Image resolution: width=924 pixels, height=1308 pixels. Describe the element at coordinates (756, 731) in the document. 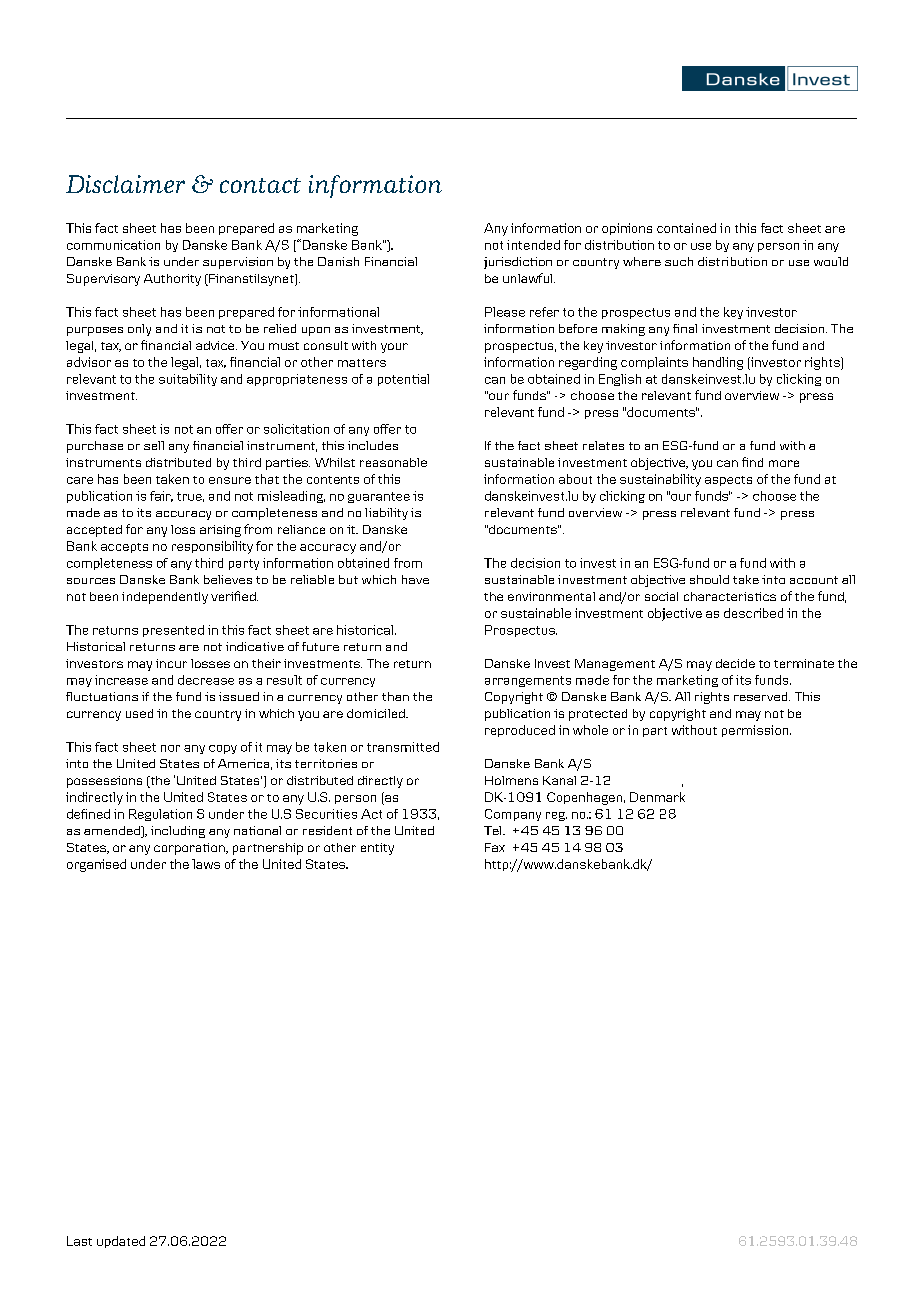

I see `permission` at that location.
